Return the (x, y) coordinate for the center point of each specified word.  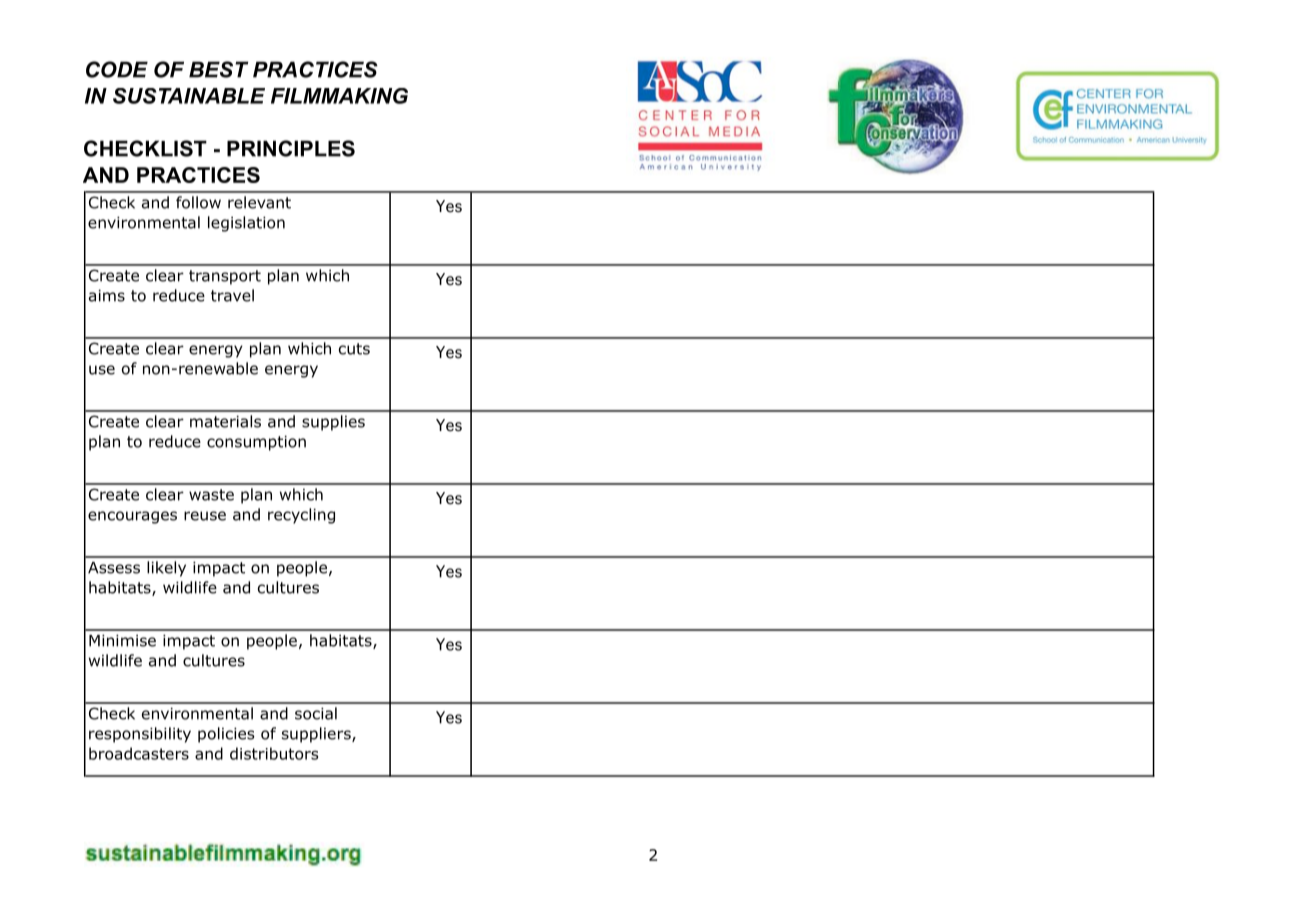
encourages (132, 517)
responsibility (140, 735)
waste (211, 495)
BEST (218, 69)
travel (232, 295)
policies (226, 735)
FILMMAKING (339, 96)
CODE (117, 69)
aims (107, 295)
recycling (301, 516)
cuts (354, 349)
